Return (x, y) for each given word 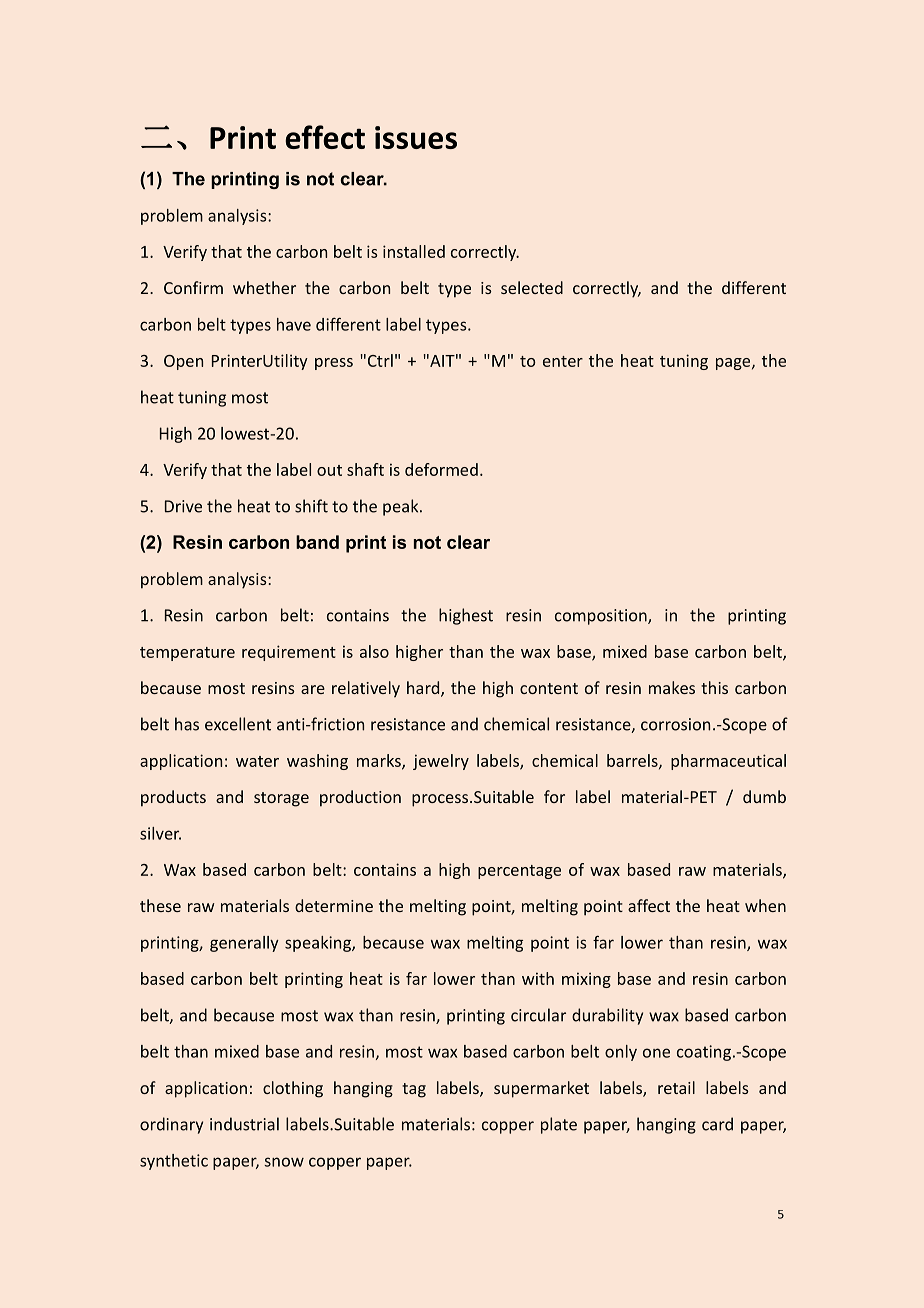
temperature (187, 654)
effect (325, 137)
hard (424, 689)
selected (532, 287)
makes (672, 687)
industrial (244, 1124)
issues (416, 137)
